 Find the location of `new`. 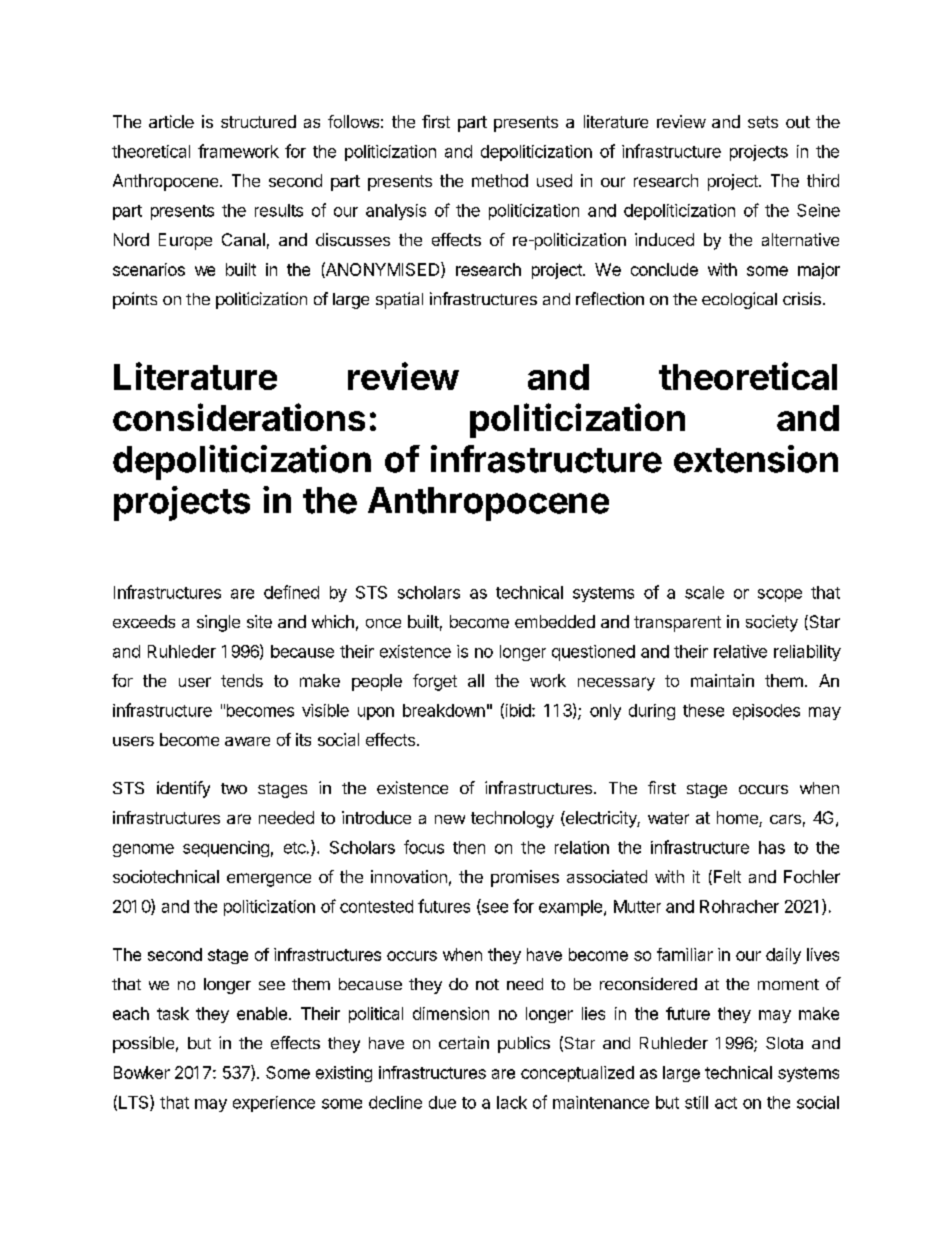

new is located at coordinates (450, 819).
